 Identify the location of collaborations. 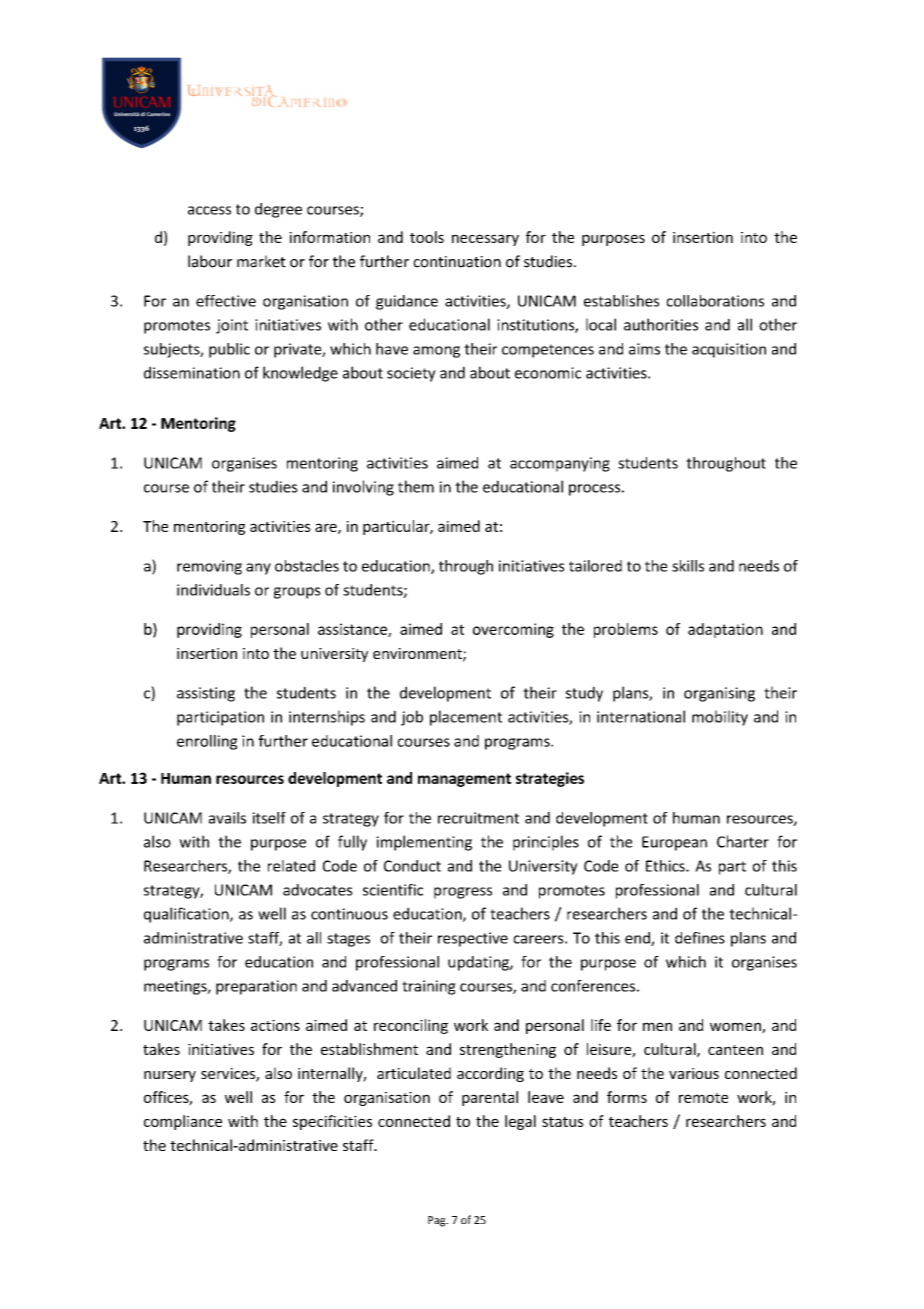
(715, 301).
